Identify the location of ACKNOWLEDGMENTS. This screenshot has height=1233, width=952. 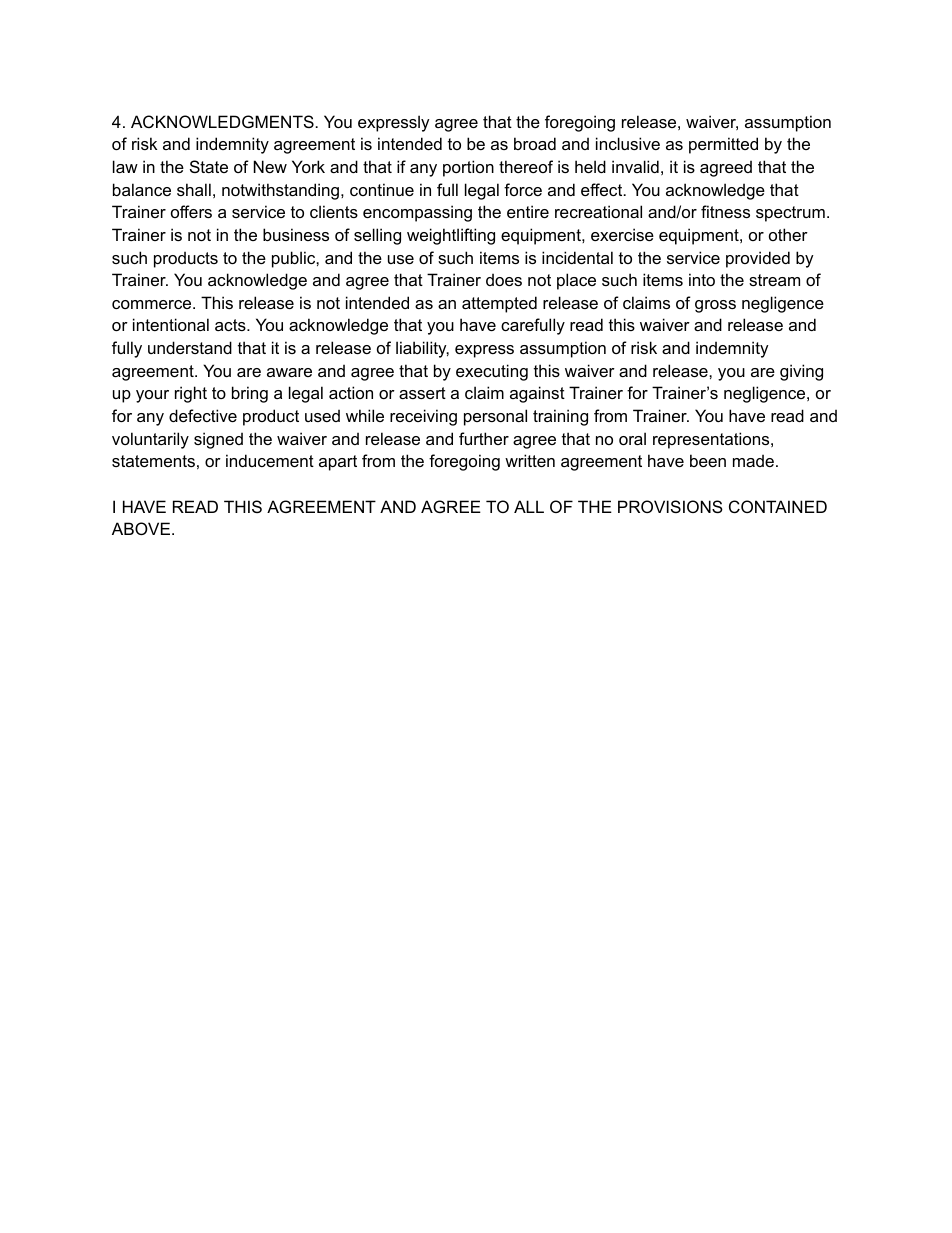
(222, 121).
